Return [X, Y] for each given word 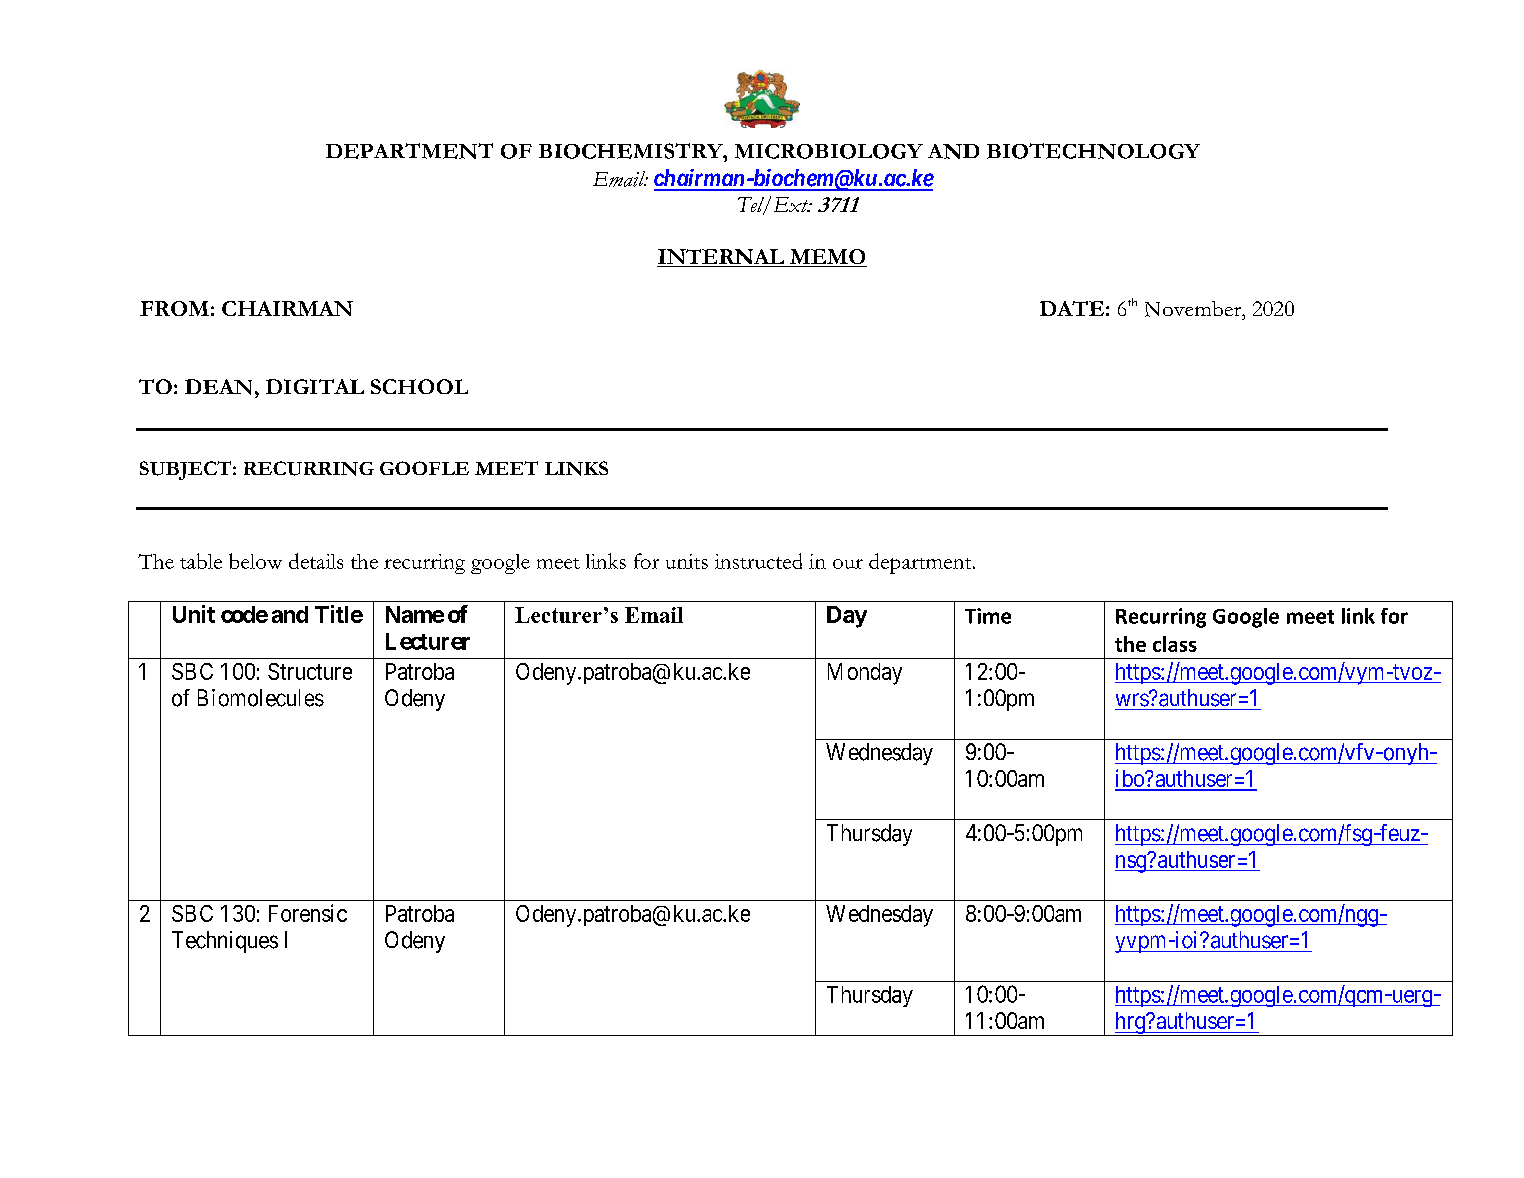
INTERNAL [721, 258]
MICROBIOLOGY [829, 151]
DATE [1072, 308]
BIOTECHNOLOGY [1093, 151]
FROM [174, 308]
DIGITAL [315, 386]
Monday [865, 674]
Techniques [225, 942]
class [1175, 644]
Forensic [308, 913]
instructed [758, 561]
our [848, 564]
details [316, 561]
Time [988, 616]
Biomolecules [261, 698]
